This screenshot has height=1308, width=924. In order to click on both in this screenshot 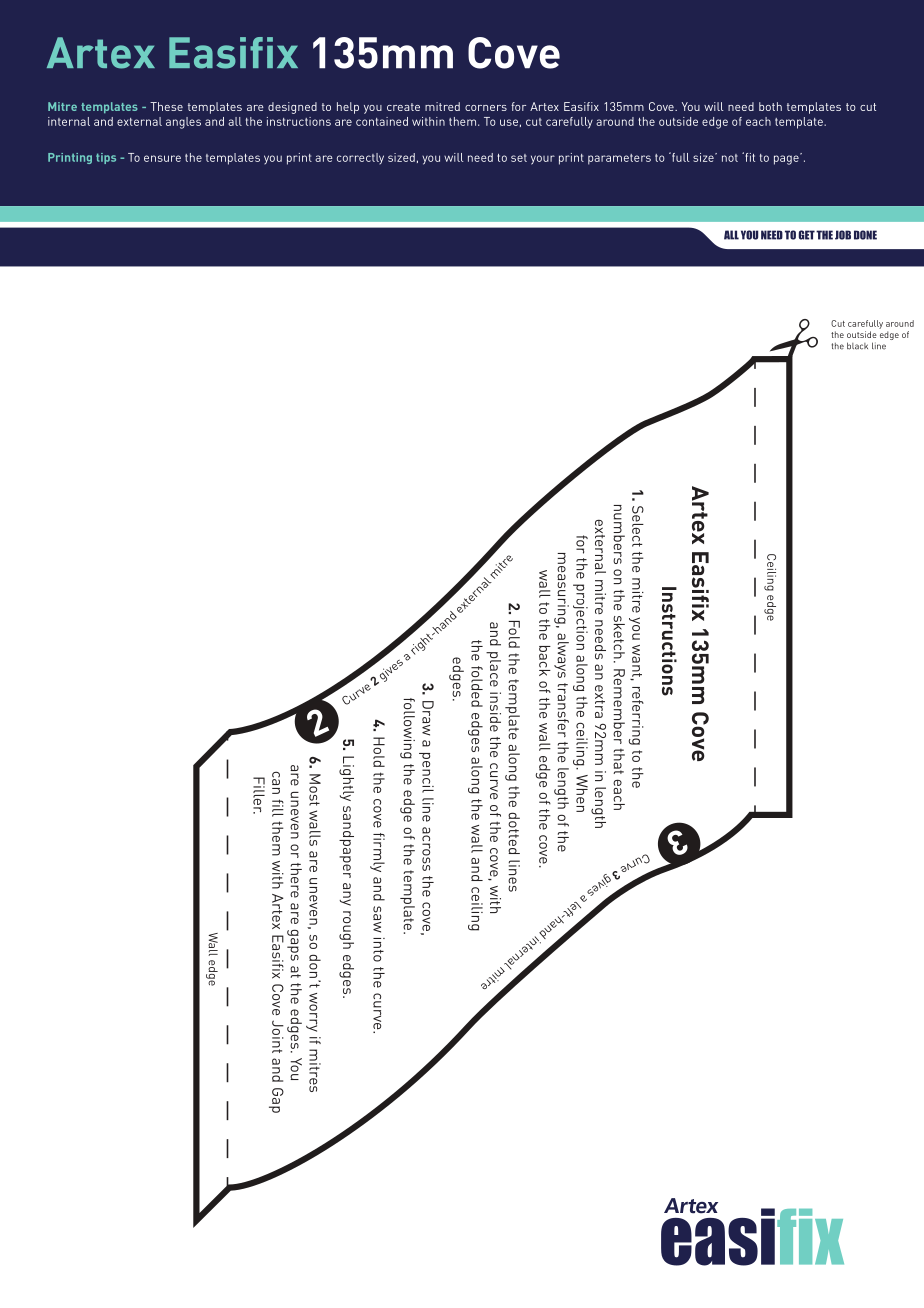, I will do `click(770, 106)`.
